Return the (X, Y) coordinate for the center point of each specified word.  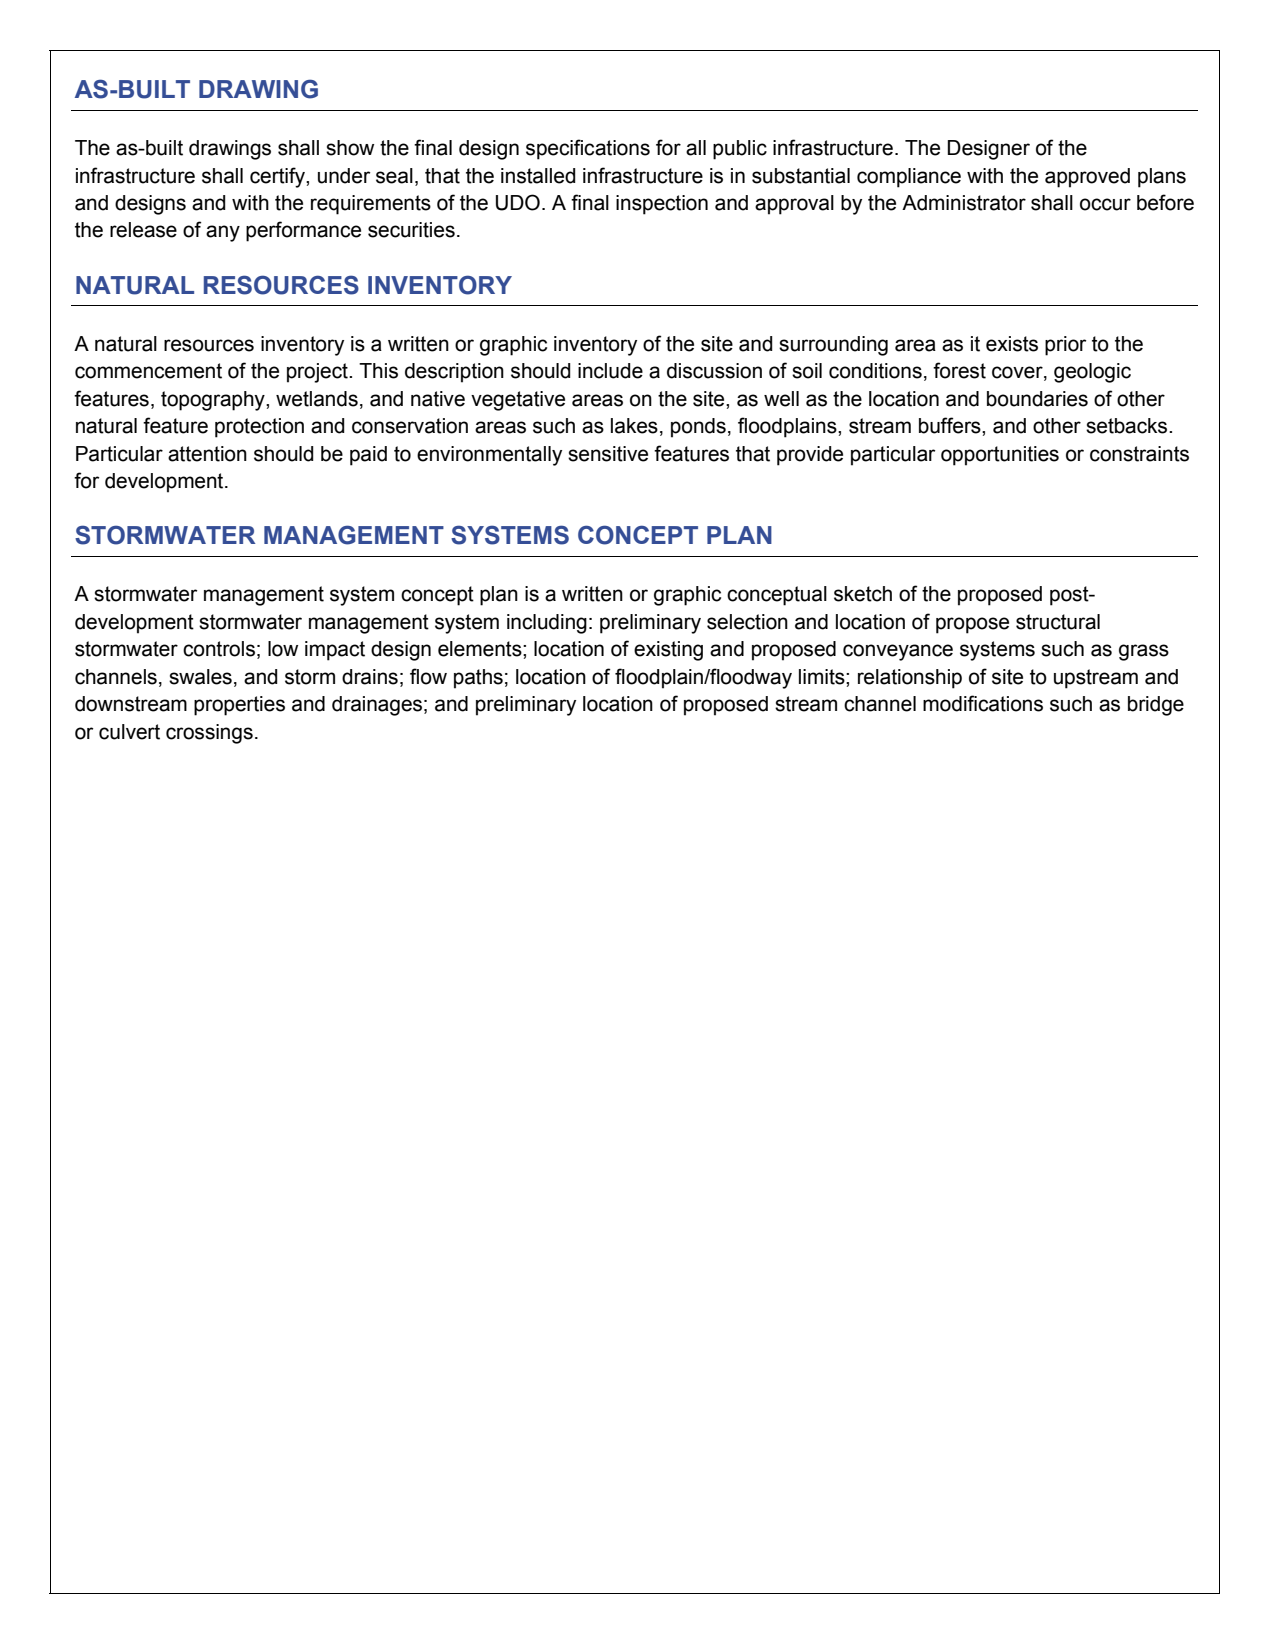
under (344, 176)
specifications (588, 149)
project (318, 373)
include (610, 371)
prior (1065, 346)
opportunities (1000, 456)
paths (478, 679)
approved (1087, 178)
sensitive (608, 454)
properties (239, 706)
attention (207, 454)
